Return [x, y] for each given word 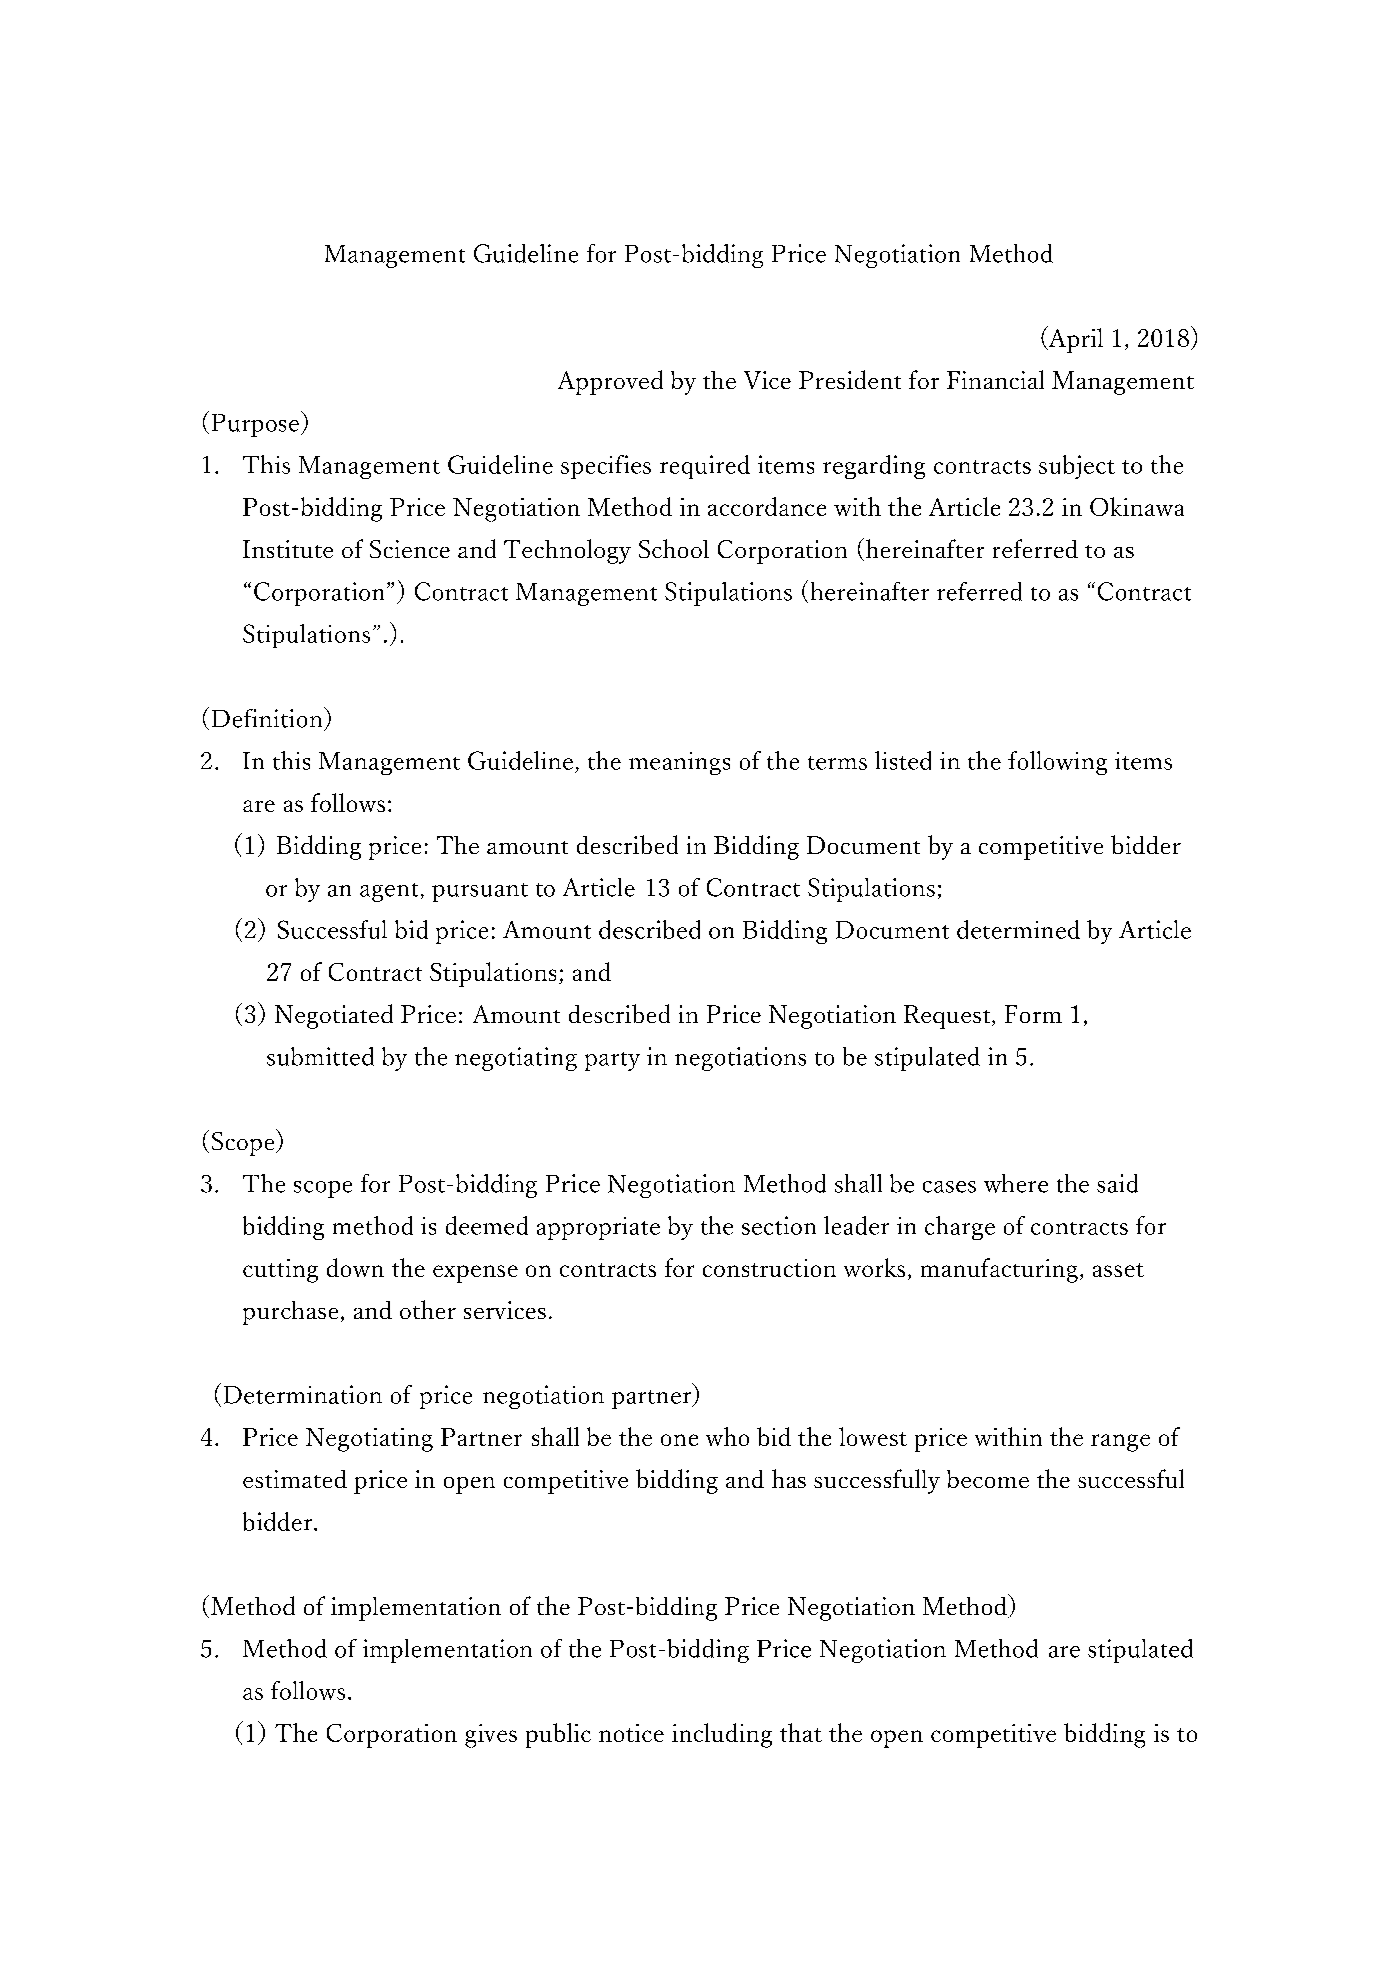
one [679, 1440]
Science [410, 549]
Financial [995, 379]
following [1057, 763]
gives [491, 1736]
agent [389, 892]
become [988, 1479]
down [355, 1267]
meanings [679, 763]
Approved [610, 382]
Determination [303, 1394]
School [674, 548]
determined [1018, 929]
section [779, 1225]
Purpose [255, 425]
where [1016, 1183]
